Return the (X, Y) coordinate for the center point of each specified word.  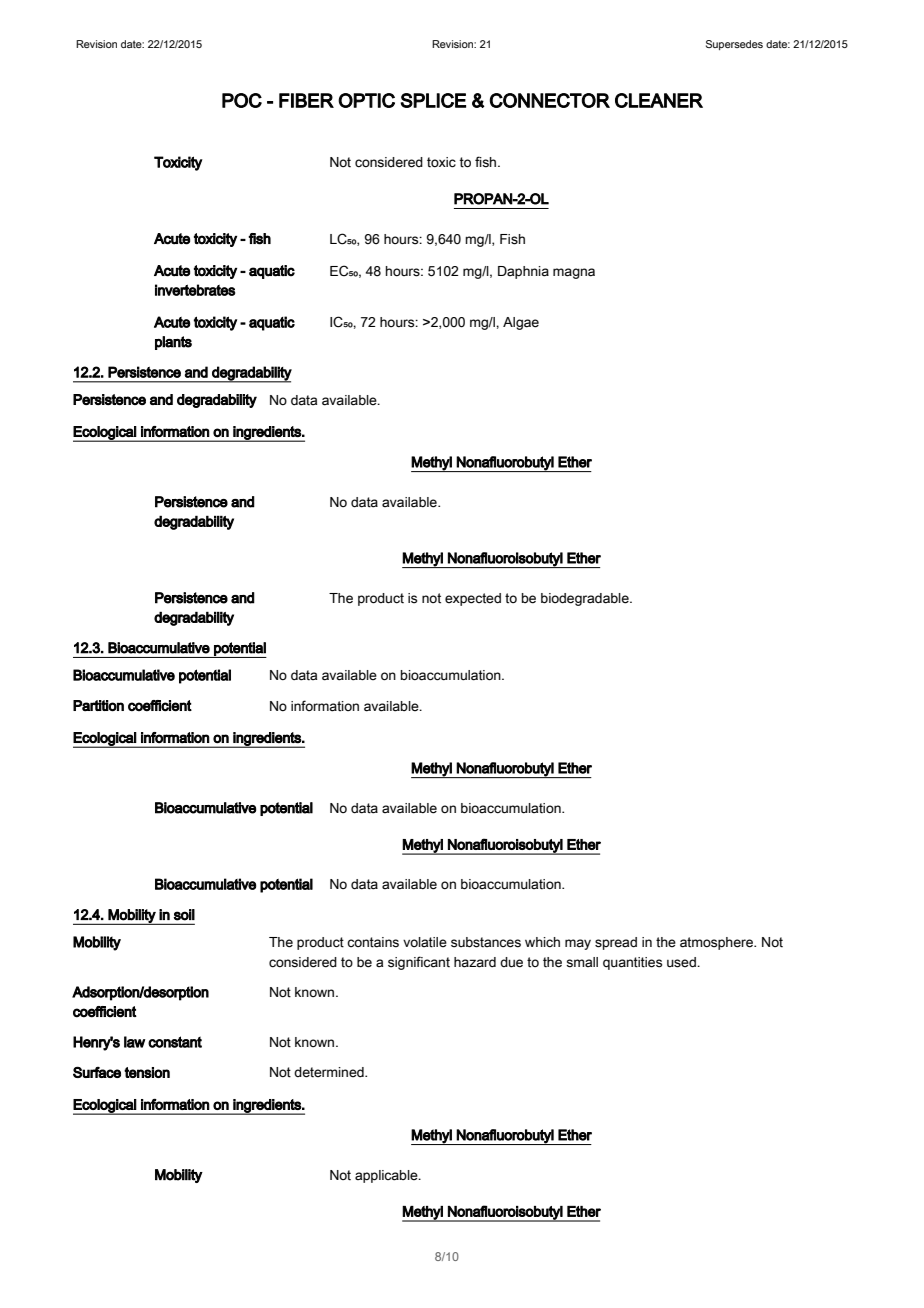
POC (242, 100)
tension (147, 1072)
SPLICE (433, 100)
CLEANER (659, 100)
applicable (387, 1176)
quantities (632, 963)
